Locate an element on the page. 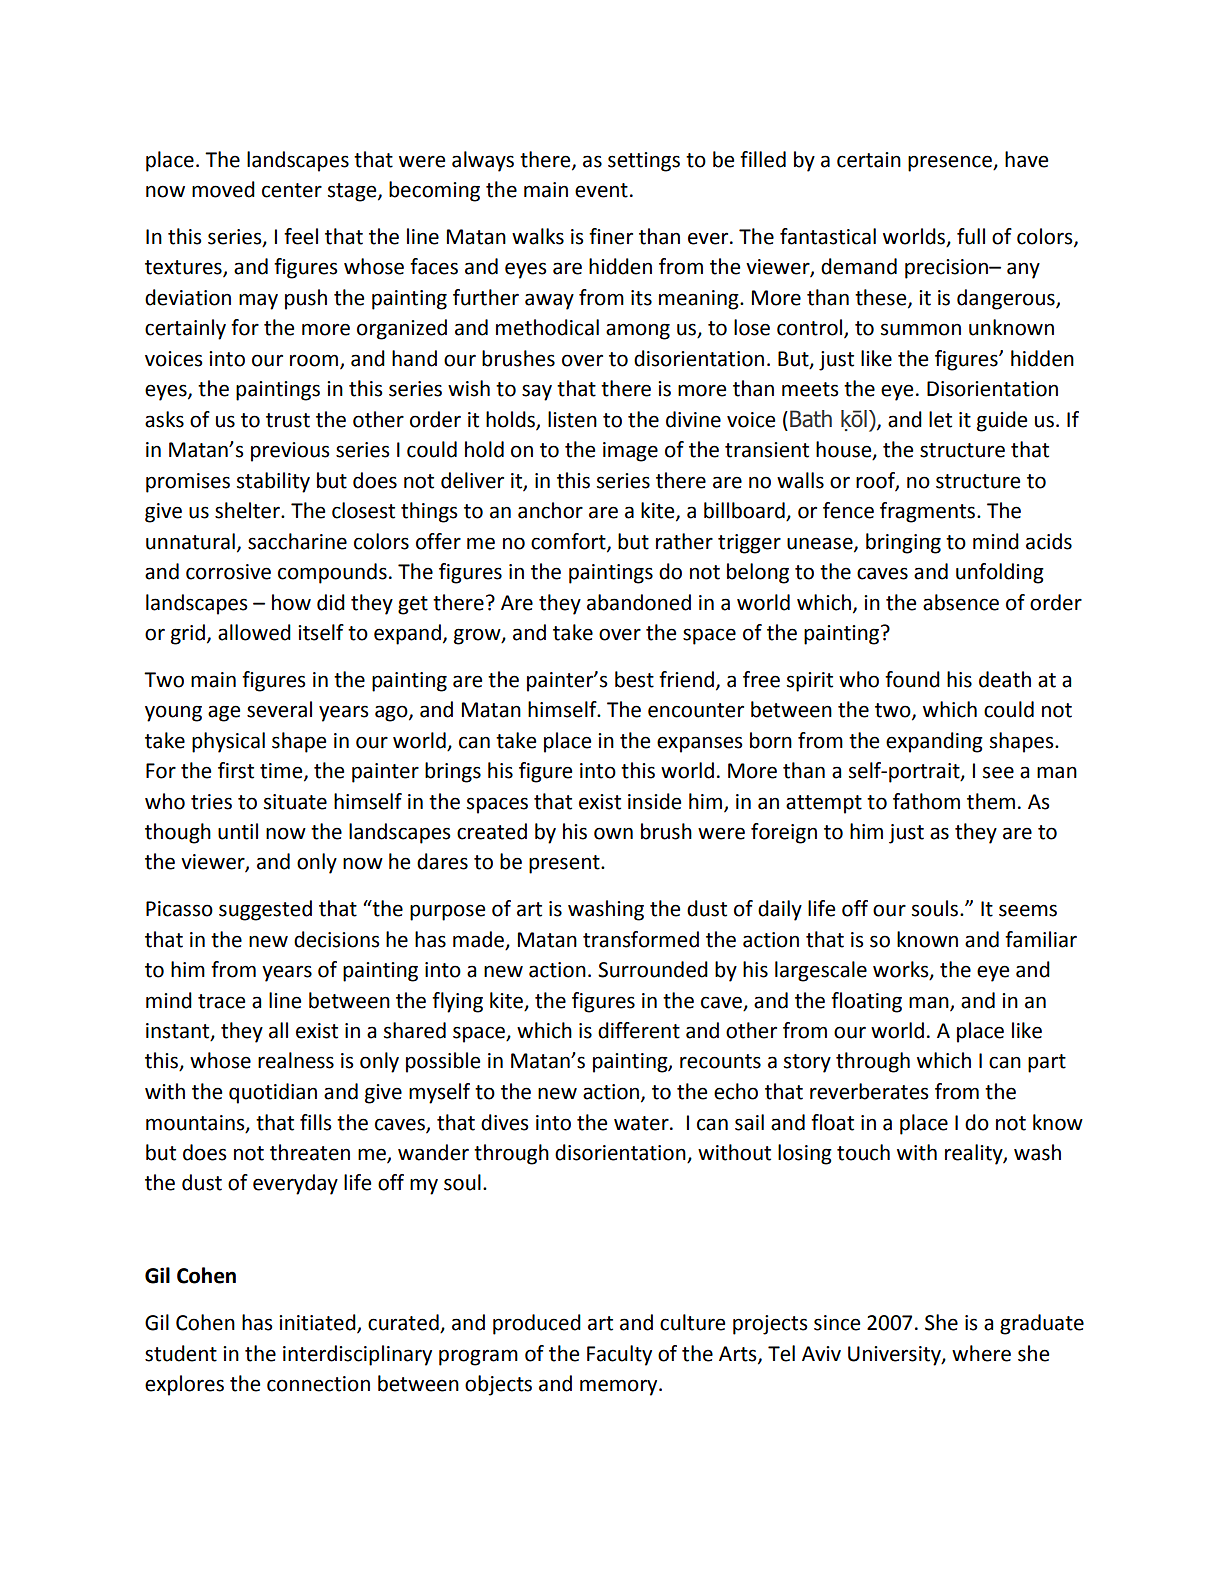 The width and height of the document is (1231, 1593). initiated is located at coordinates (318, 1323).
